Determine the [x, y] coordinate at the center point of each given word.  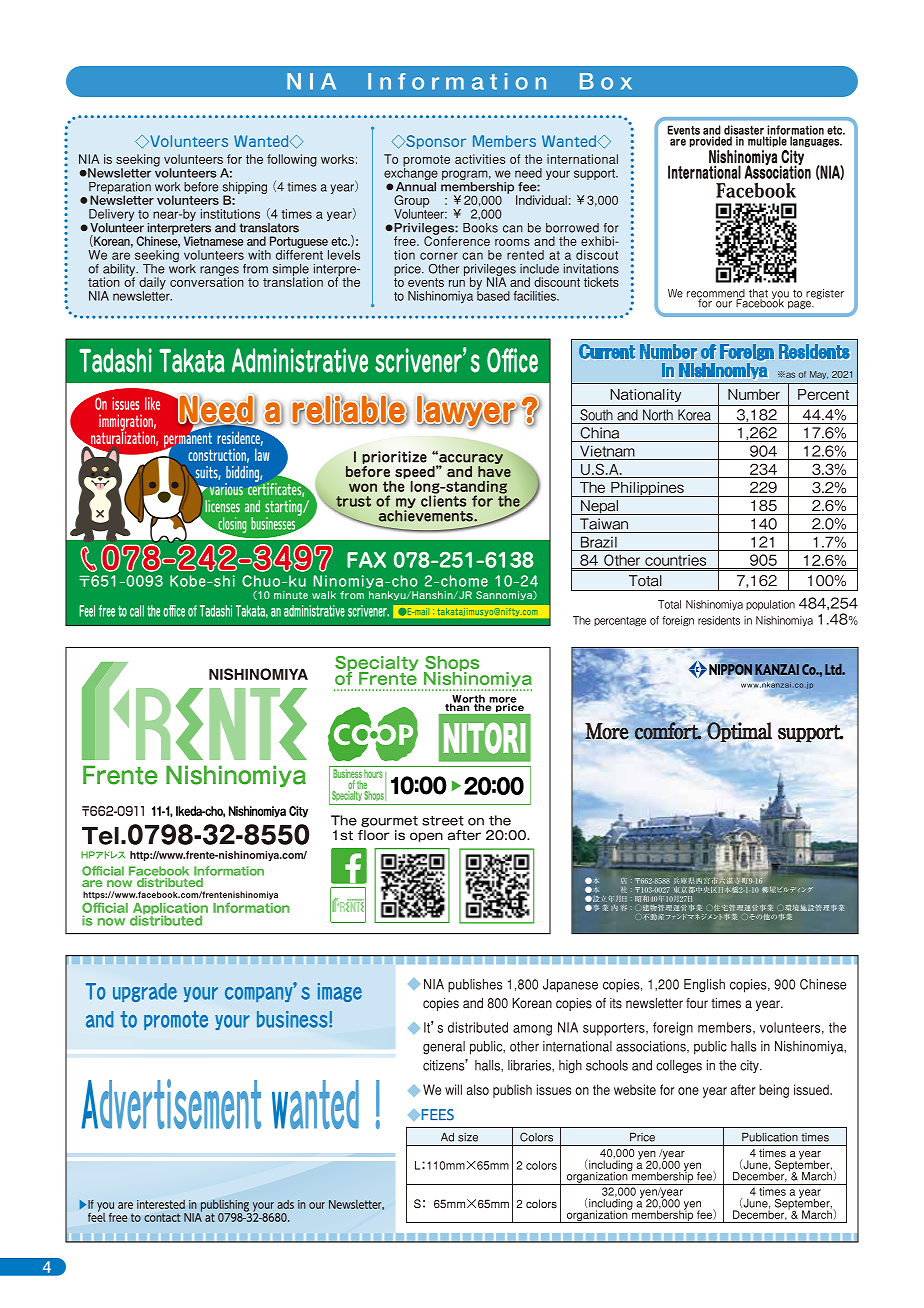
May [819, 375]
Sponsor [435, 142]
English [704, 986]
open [426, 837]
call [137, 611]
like [152, 403]
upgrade [145, 992]
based [493, 295]
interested [161, 1204]
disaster [744, 131]
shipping [245, 189]
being [774, 1091]
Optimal [739, 732]
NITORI [485, 738]
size [468, 1137]
